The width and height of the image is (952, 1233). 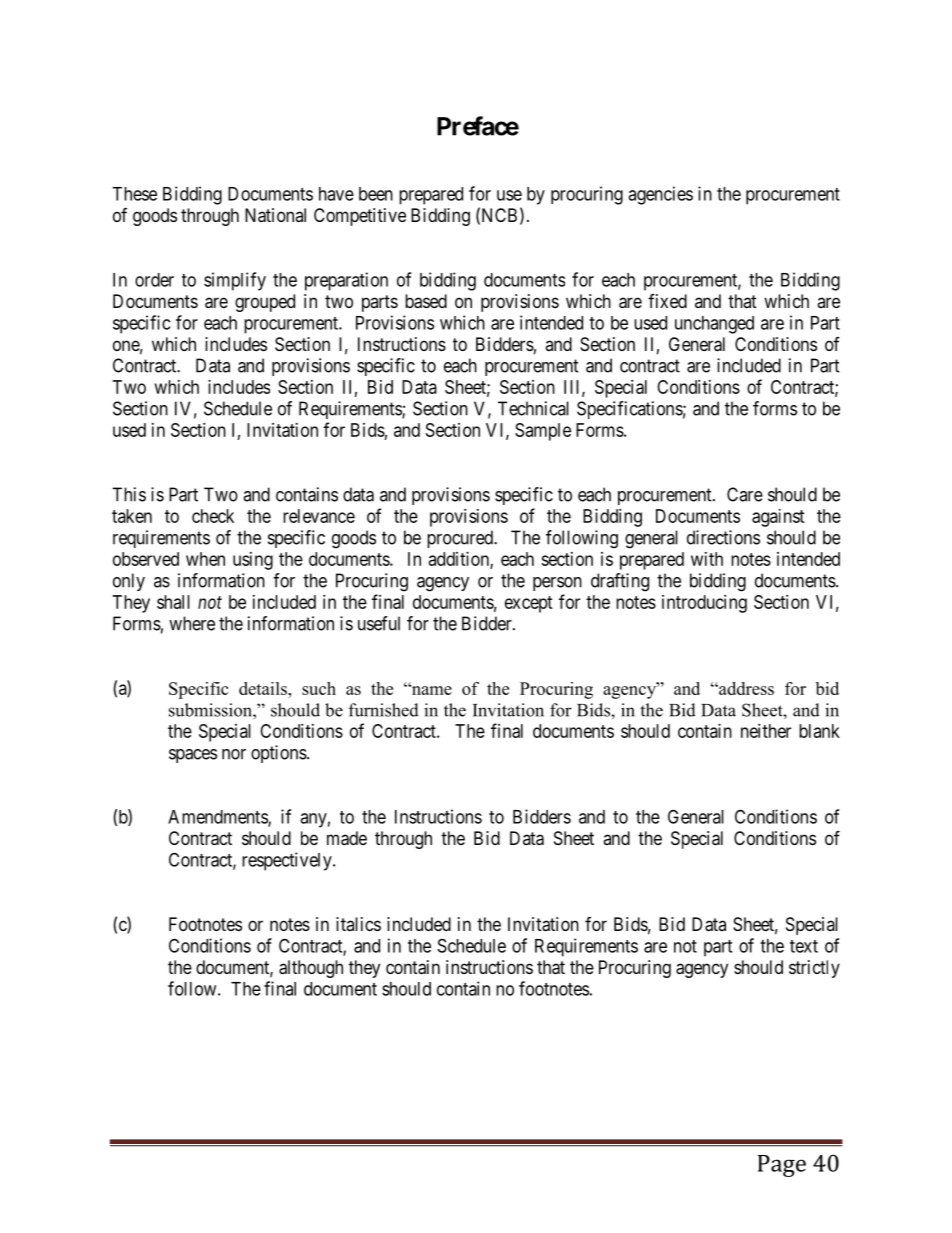 What do you see at coordinates (376, 194) in the image?
I see `been` at bounding box center [376, 194].
